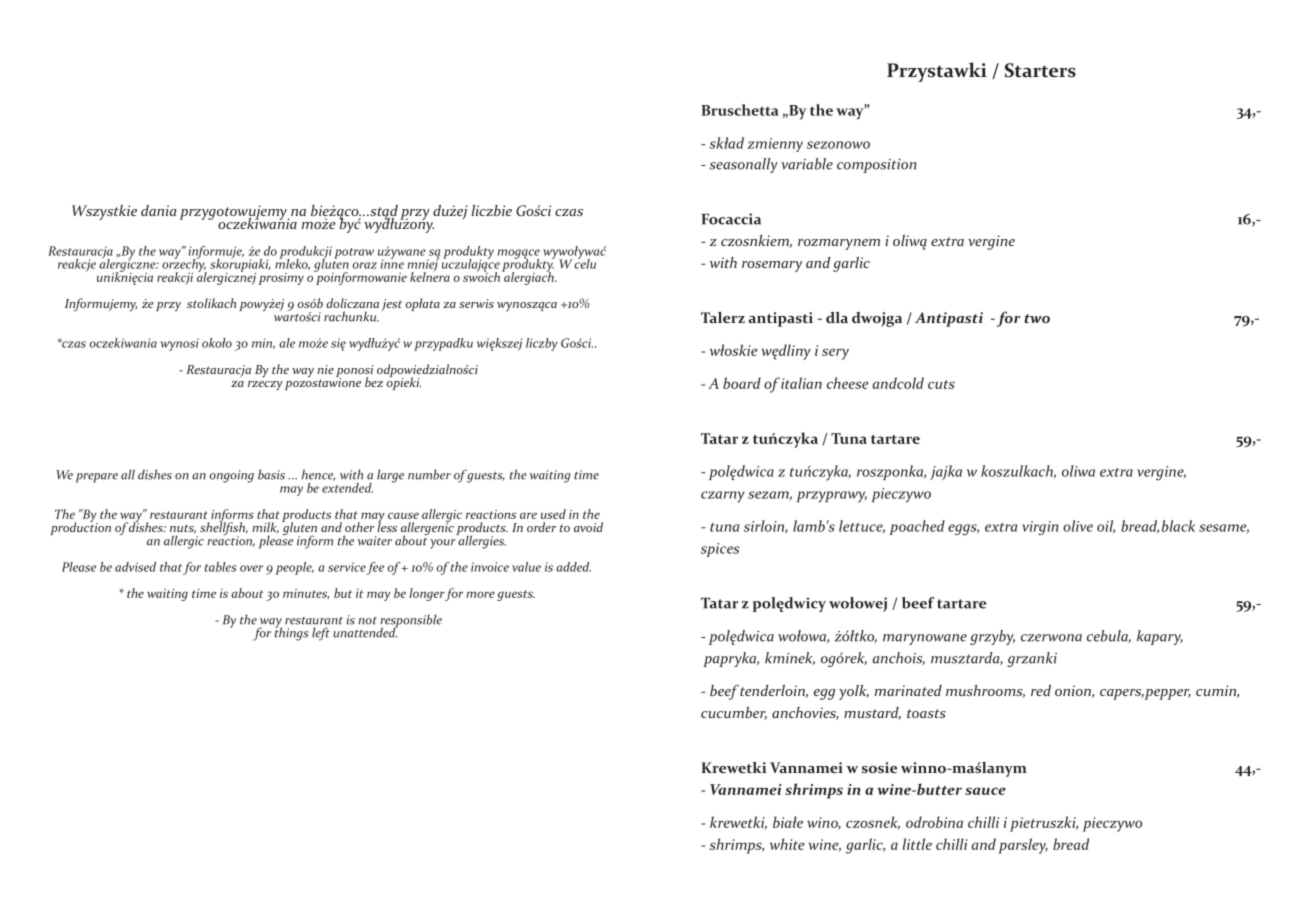 This image has height=924, width=1308. I want to click on red, so click(1041, 690).
